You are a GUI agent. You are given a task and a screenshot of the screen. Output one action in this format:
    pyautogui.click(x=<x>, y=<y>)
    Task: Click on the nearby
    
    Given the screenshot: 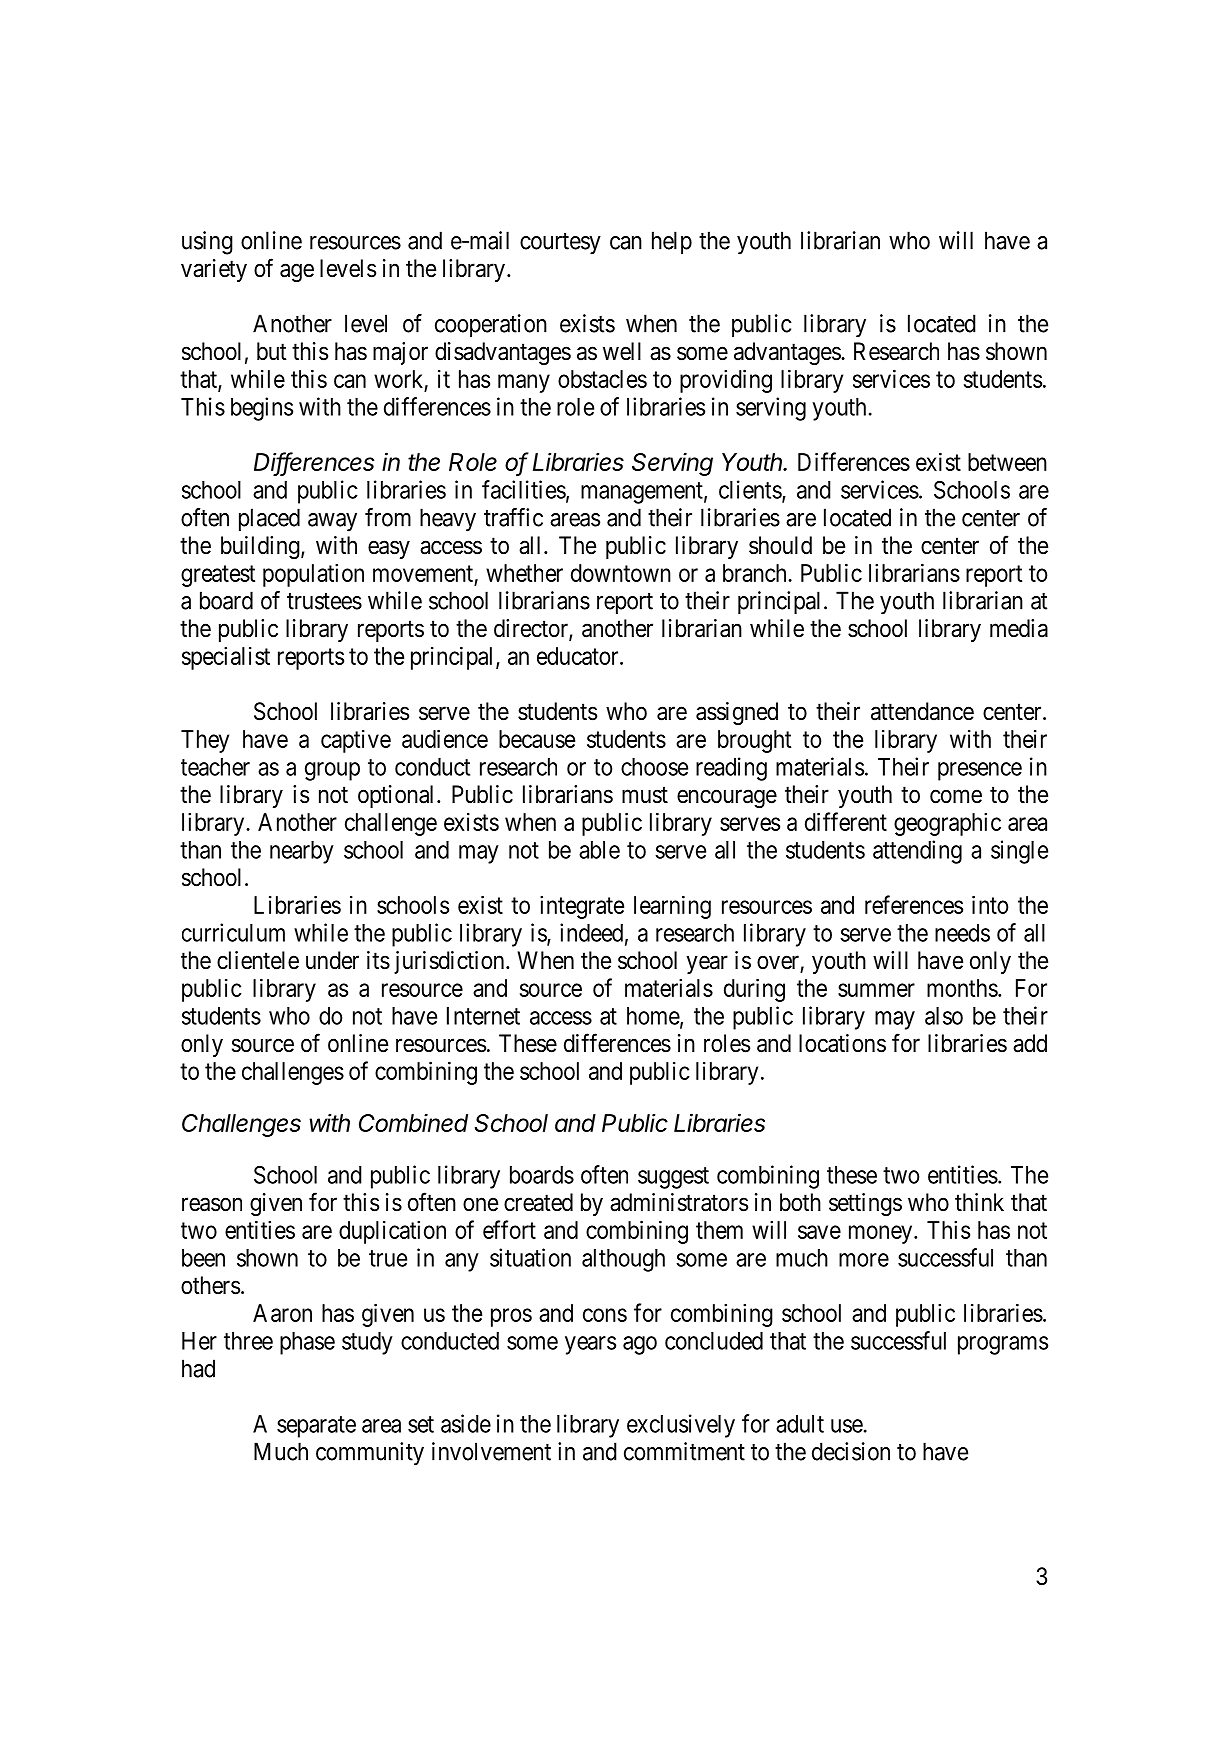 What is the action you would take?
    pyautogui.click(x=302, y=852)
